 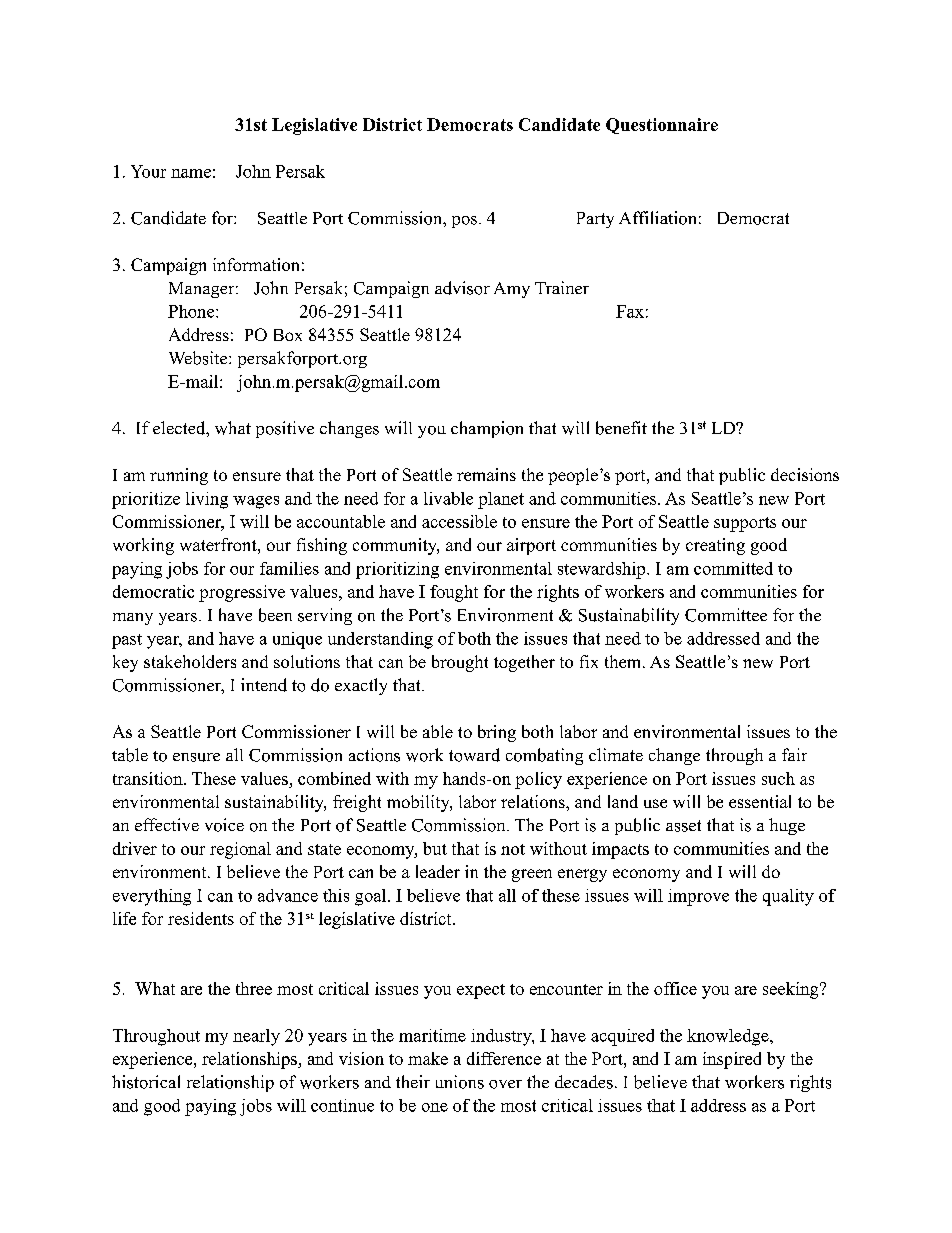 What do you see at coordinates (149, 778) in the document?
I see `transition` at bounding box center [149, 778].
